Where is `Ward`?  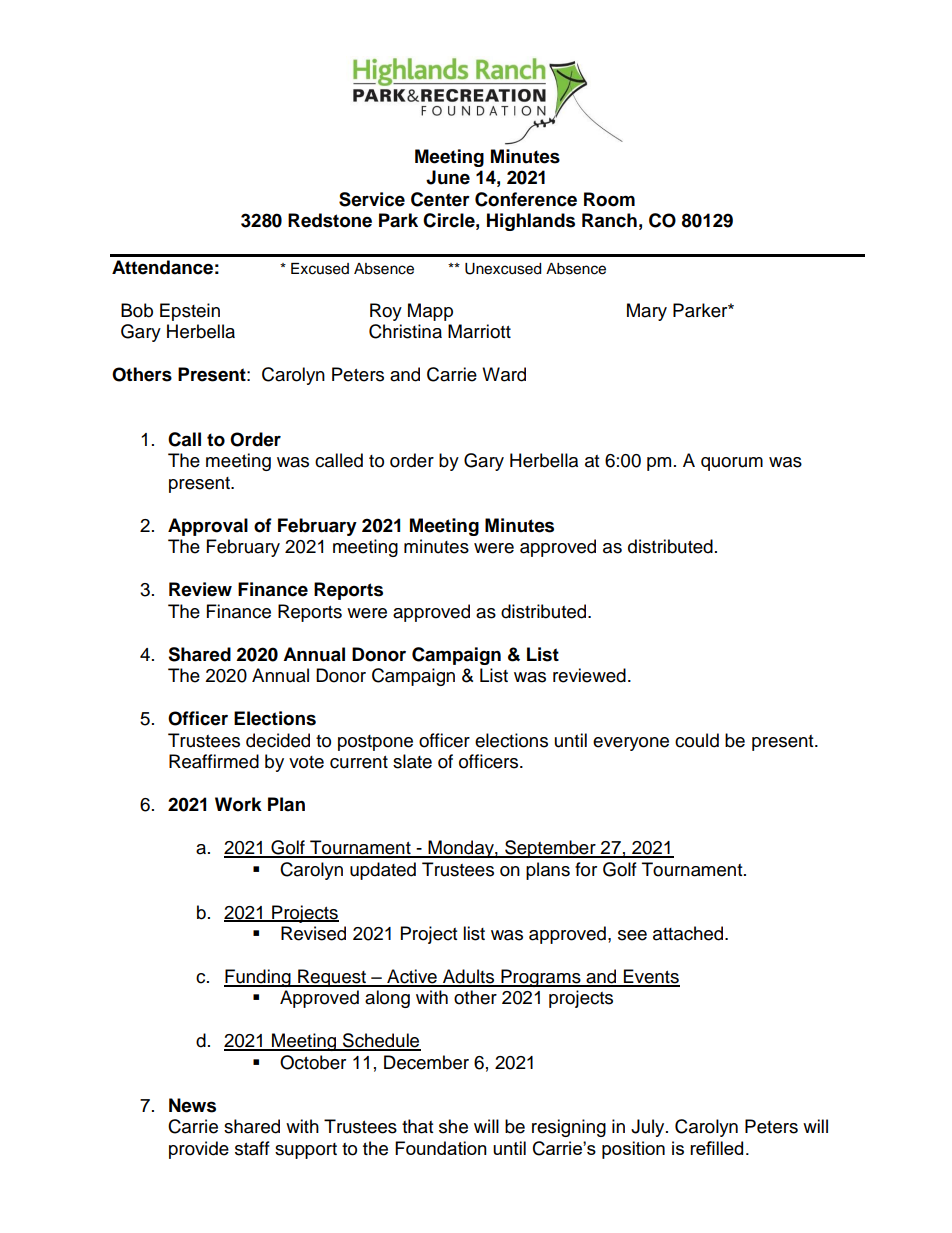 Ward is located at coordinates (504, 374).
